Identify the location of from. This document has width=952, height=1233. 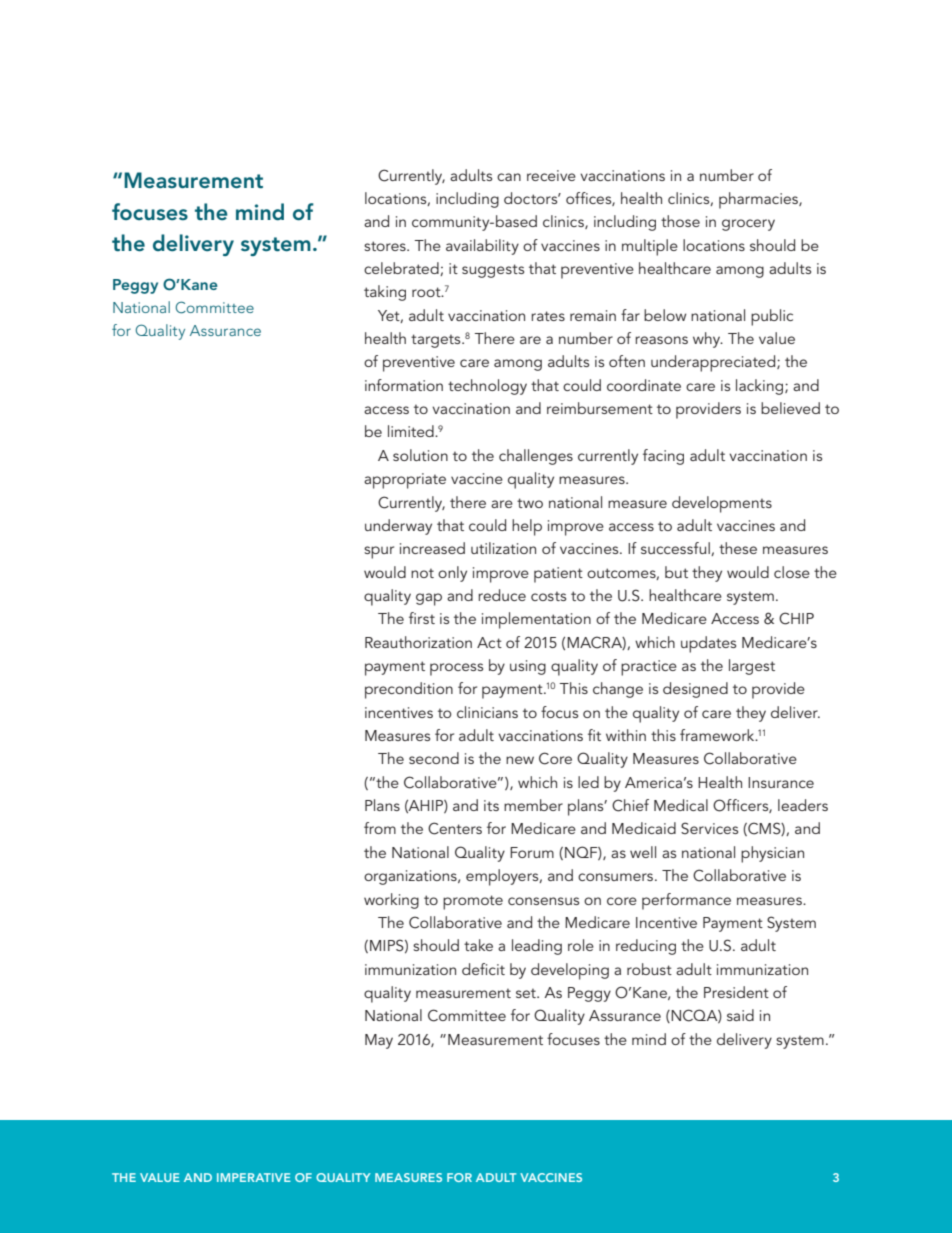
(380, 828).
